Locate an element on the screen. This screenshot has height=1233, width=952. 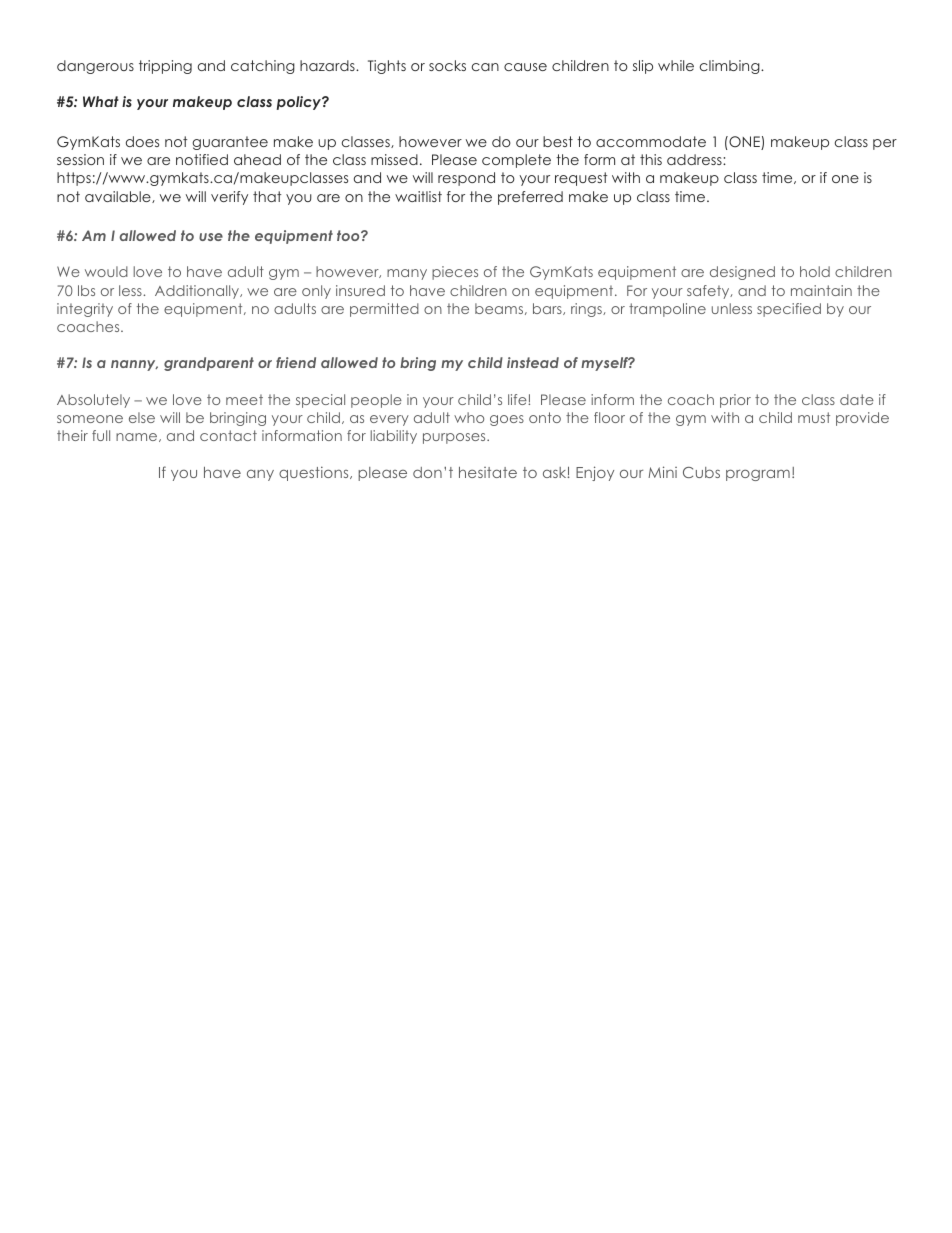
tripping is located at coordinates (165, 67).
